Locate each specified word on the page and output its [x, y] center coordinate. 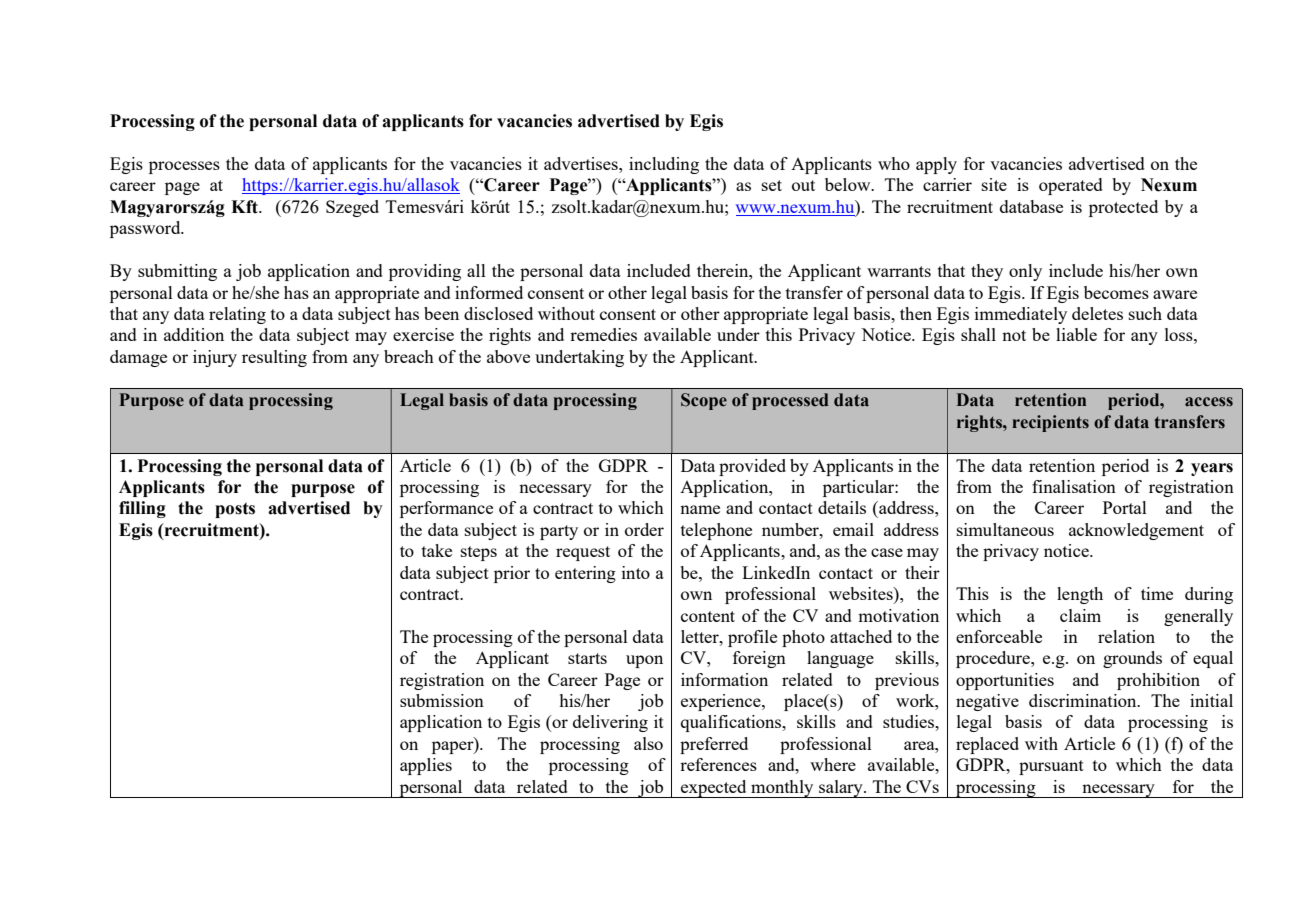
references [718, 764]
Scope [704, 401]
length [1080, 595]
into [636, 572]
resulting [274, 358]
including [664, 165]
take [437, 550]
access [1209, 402]
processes [184, 167]
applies [426, 766]
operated [1071, 186]
